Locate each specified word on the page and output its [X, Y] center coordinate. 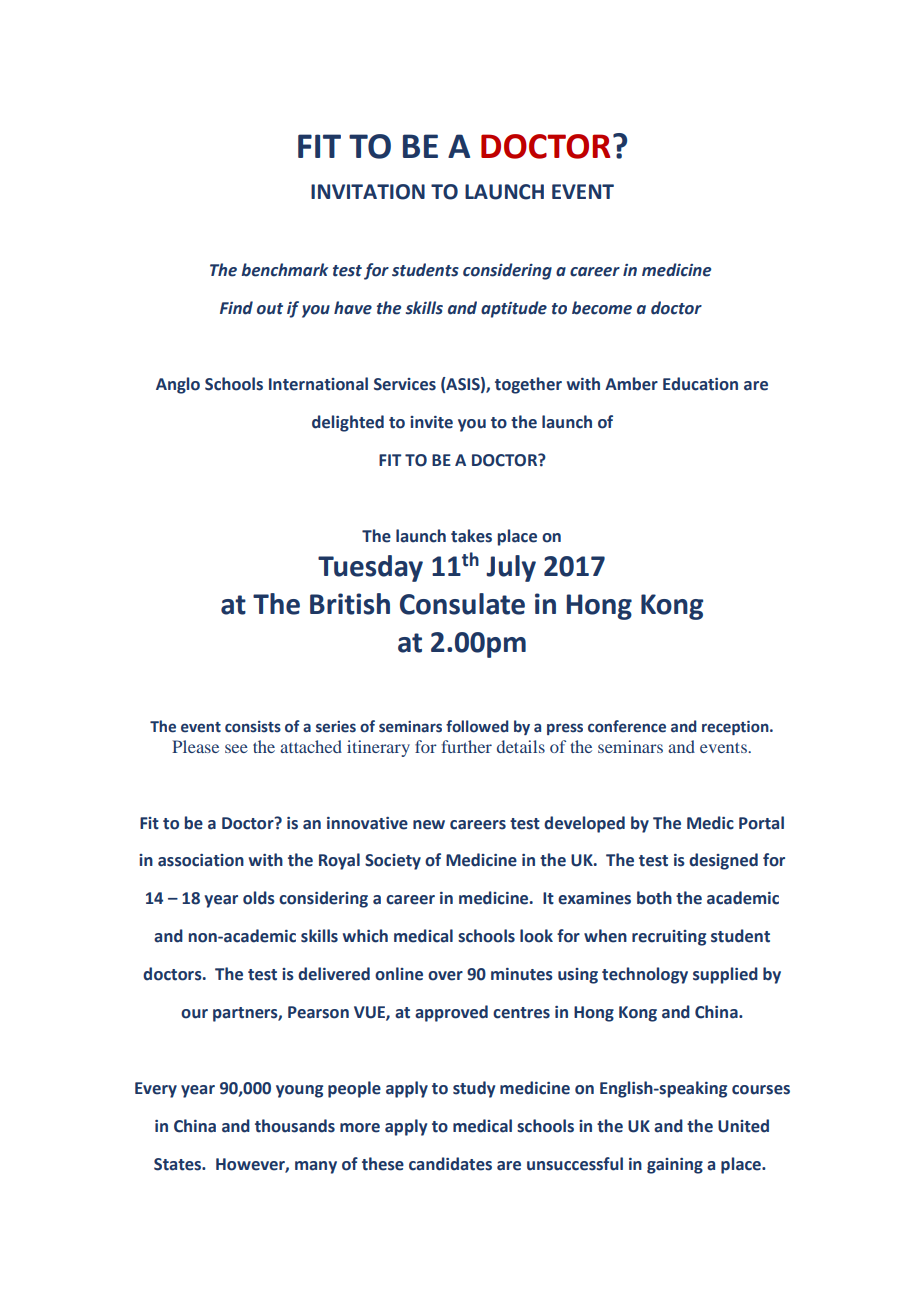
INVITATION [368, 192]
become [602, 308]
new [429, 825]
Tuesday [370, 568]
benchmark [284, 270]
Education [700, 384]
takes [471, 536]
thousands [295, 1126]
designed [723, 861]
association [201, 860]
